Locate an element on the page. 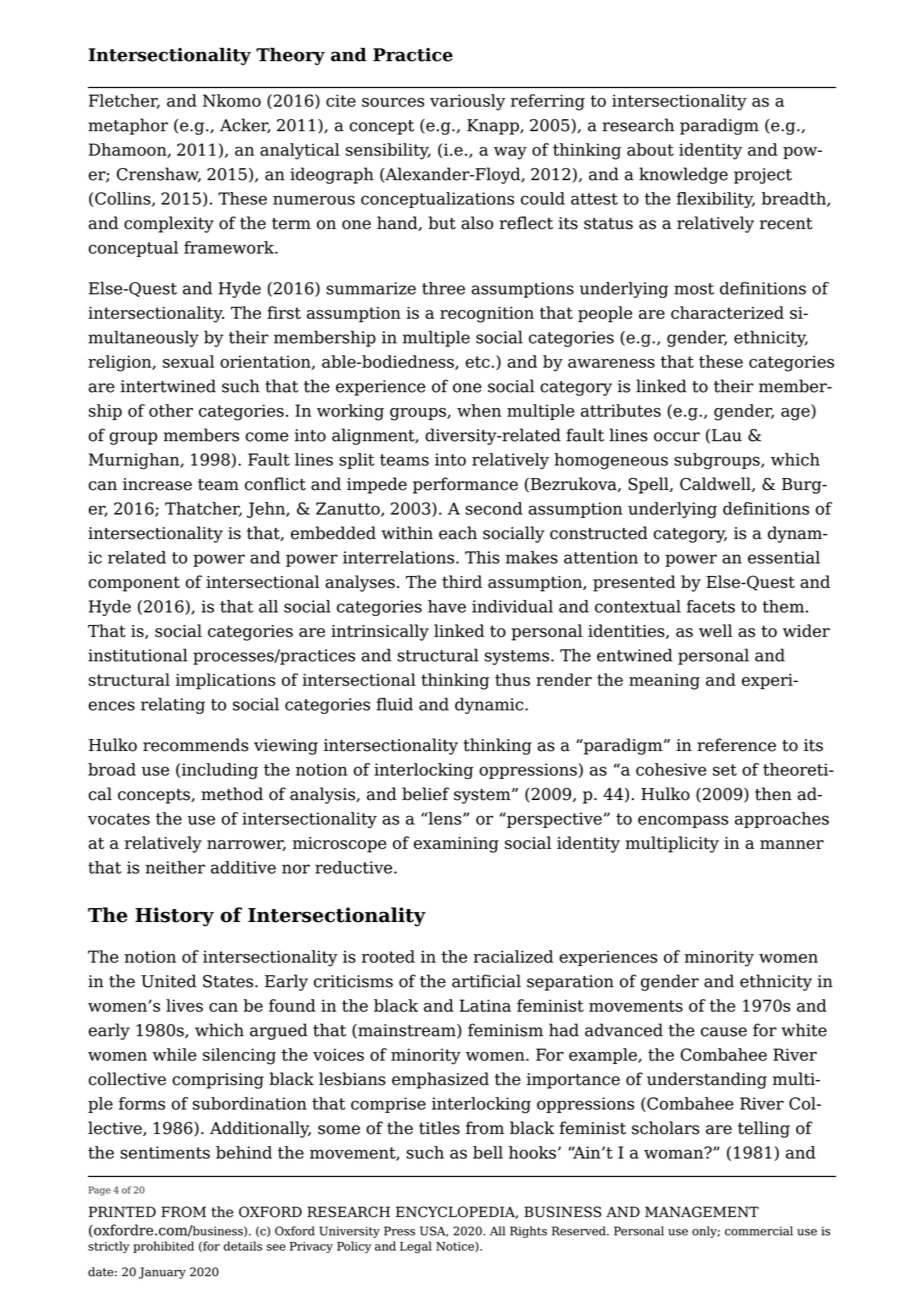  increase is located at coordinates (157, 484).
